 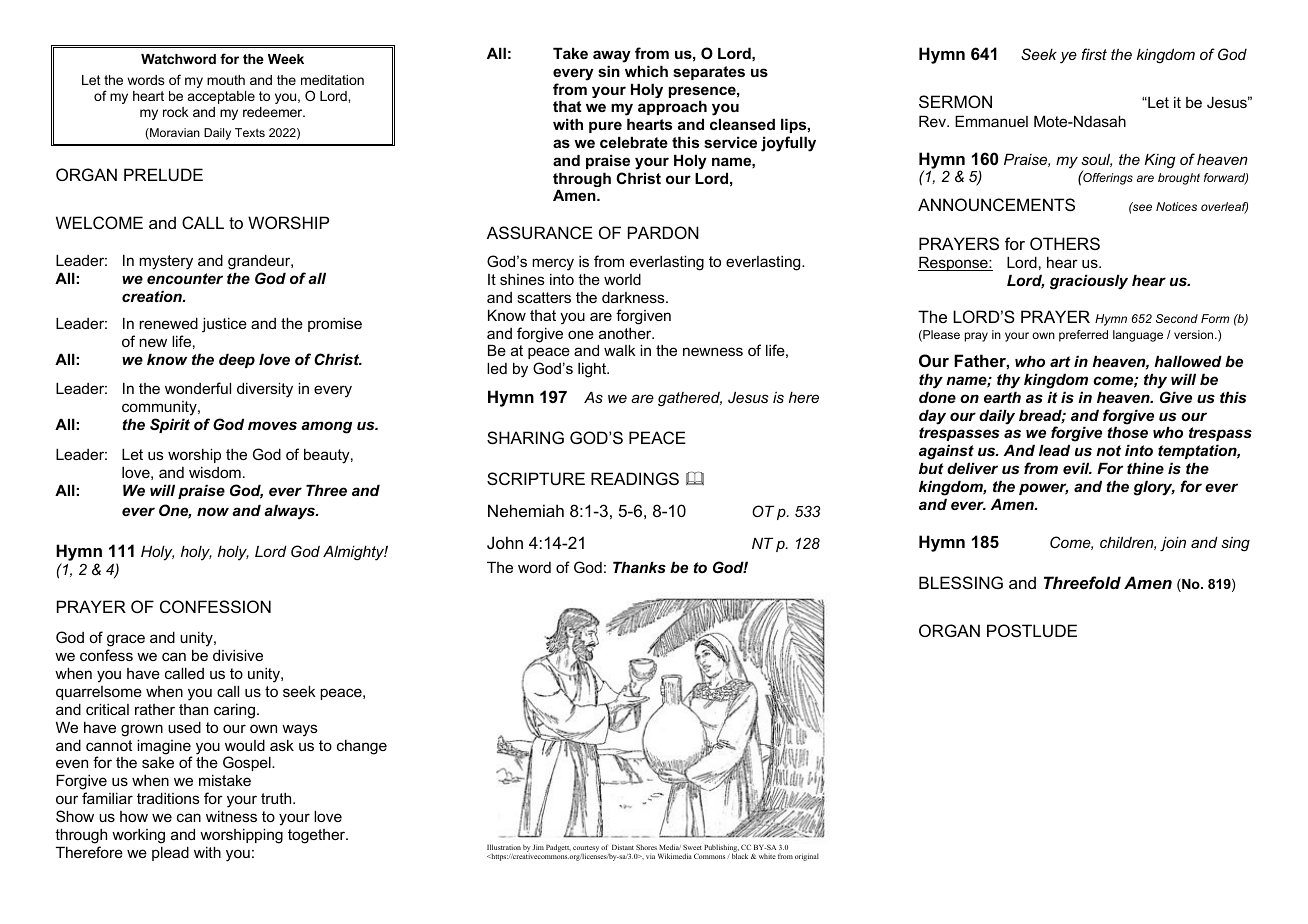 What do you see at coordinates (215, 472) in the screenshot?
I see `wisdom` at bounding box center [215, 472].
